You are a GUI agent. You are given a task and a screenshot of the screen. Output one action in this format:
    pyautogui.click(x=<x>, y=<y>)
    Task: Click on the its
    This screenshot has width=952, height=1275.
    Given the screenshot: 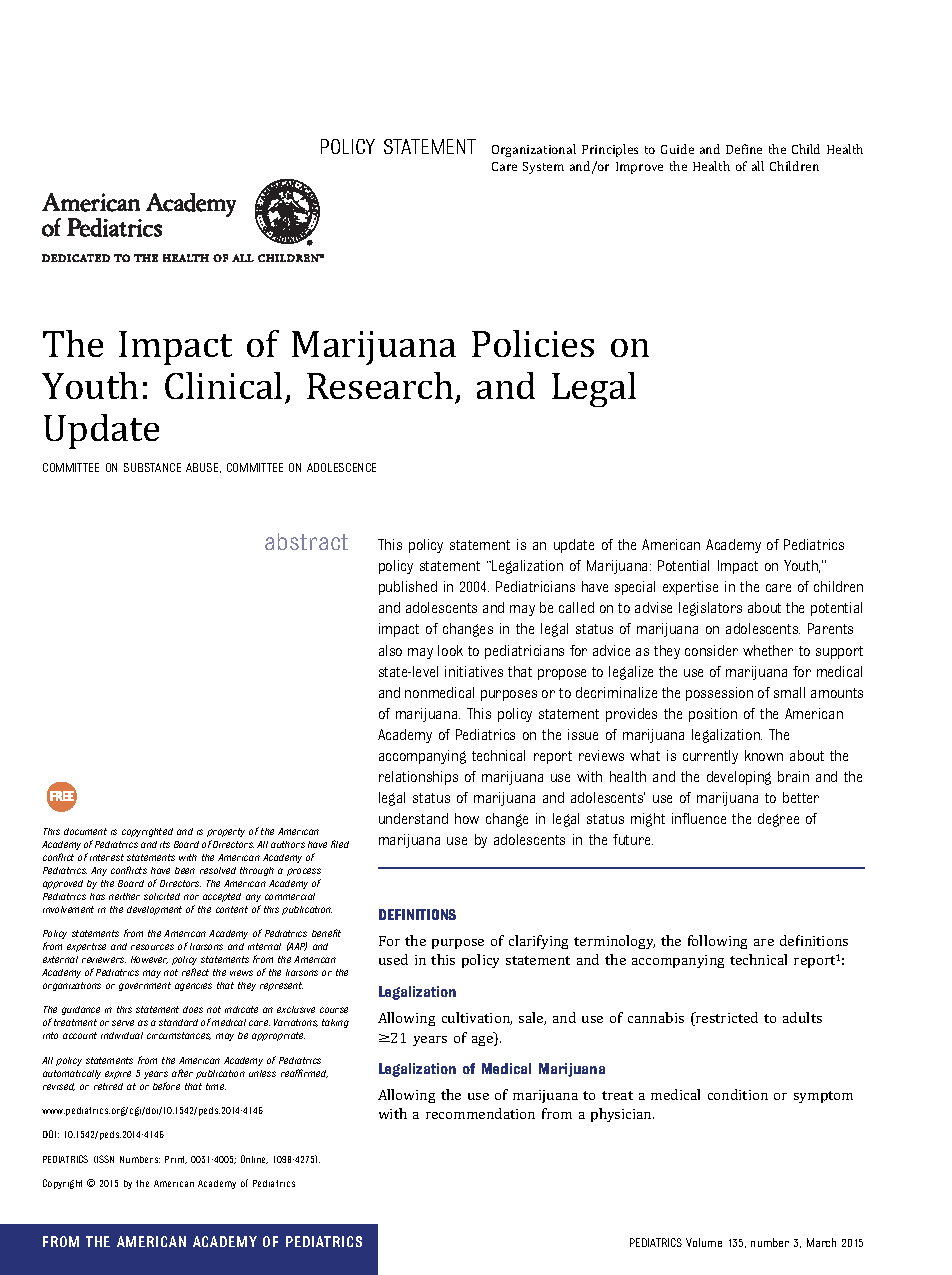 What is the action you would take?
    pyautogui.click(x=165, y=844)
